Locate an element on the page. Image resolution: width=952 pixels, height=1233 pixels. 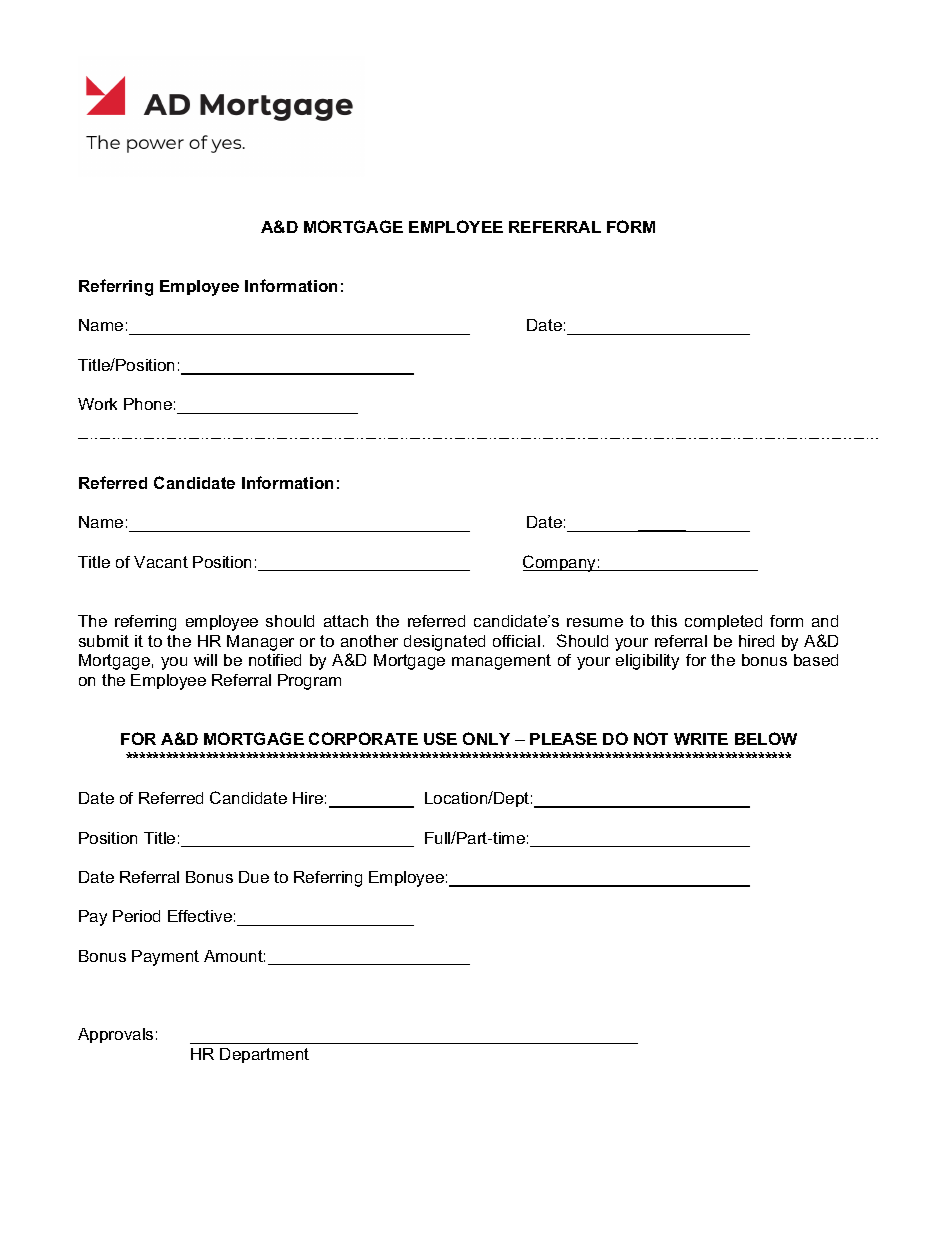
completed is located at coordinates (723, 622).
